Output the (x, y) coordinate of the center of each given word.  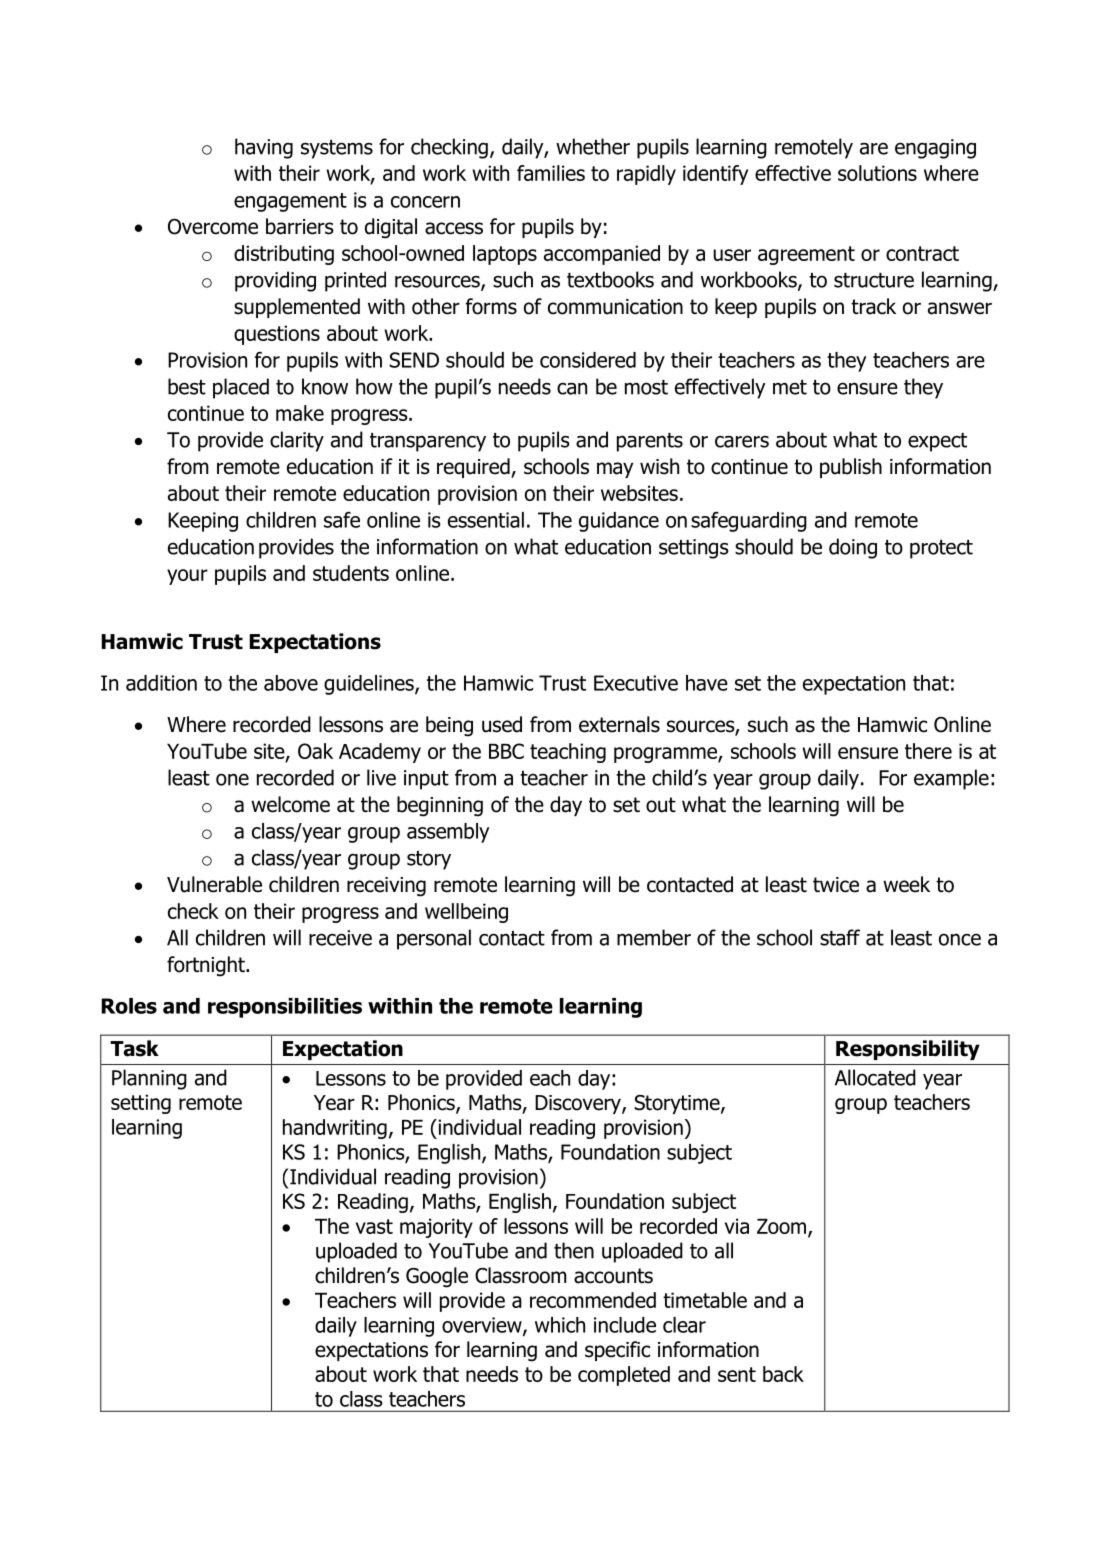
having (264, 148)
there (928, 751)
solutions (877, 173)
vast (374, 1226)
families (551, 173)
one (232, 779)
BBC (506, 751)
